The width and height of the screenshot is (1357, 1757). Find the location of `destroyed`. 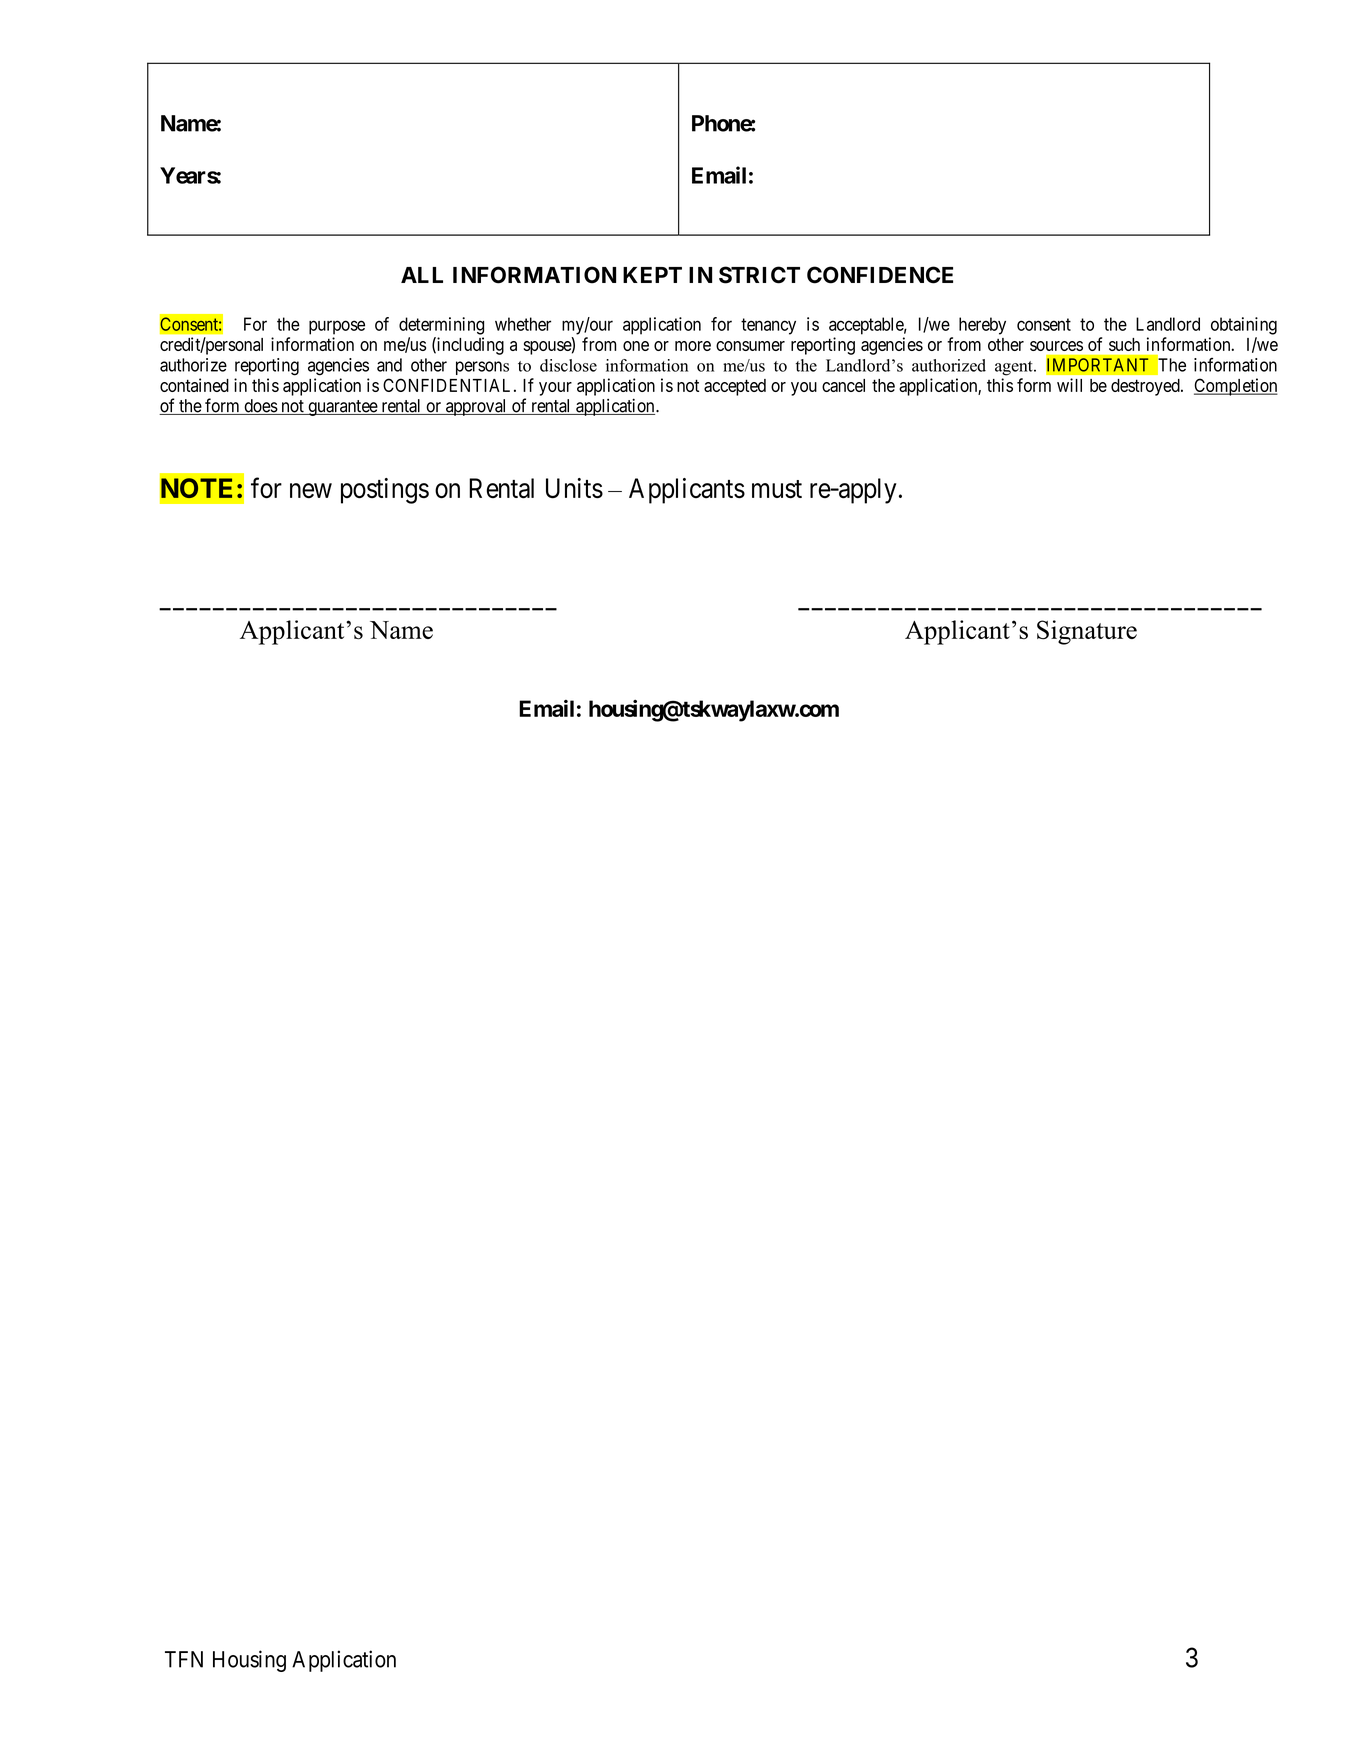

destroyed is located at coordinates (1146, 387).
